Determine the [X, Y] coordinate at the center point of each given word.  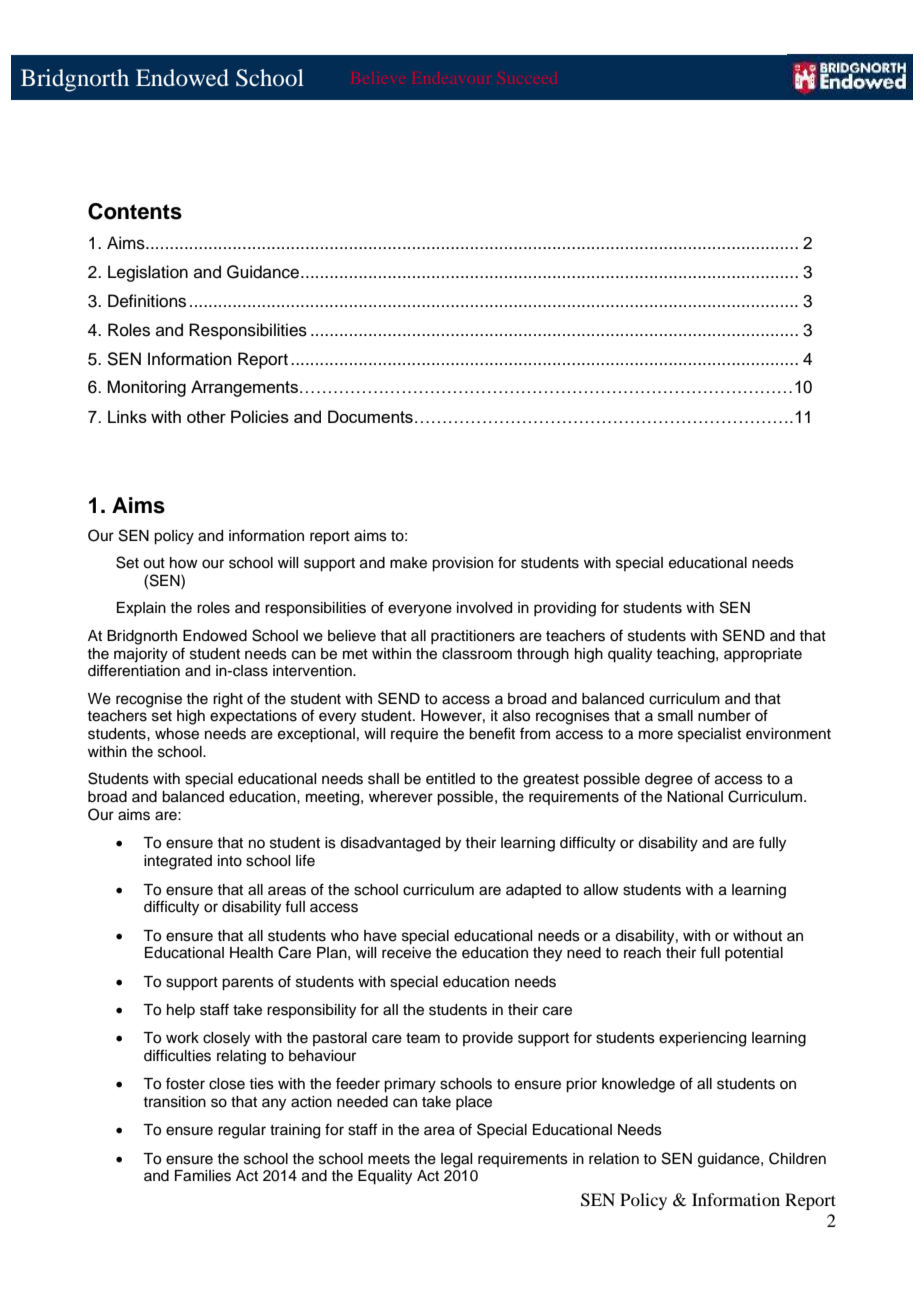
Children [797, 1158]
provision [462, 564]
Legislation [148, 273]
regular [242, 1131]
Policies [260, 416]
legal [456, 1160]
